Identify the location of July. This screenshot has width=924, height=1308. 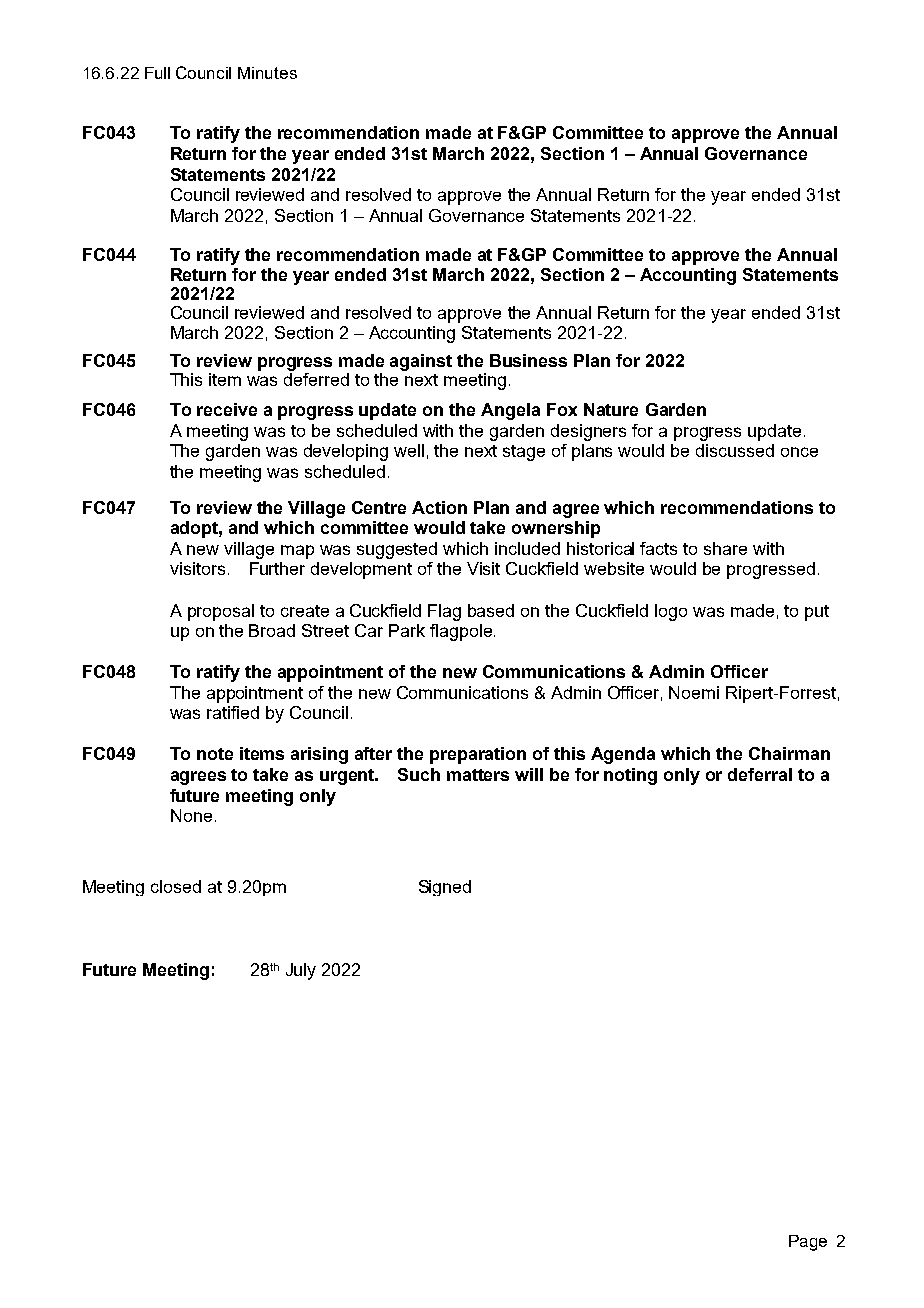
(301, 971).
